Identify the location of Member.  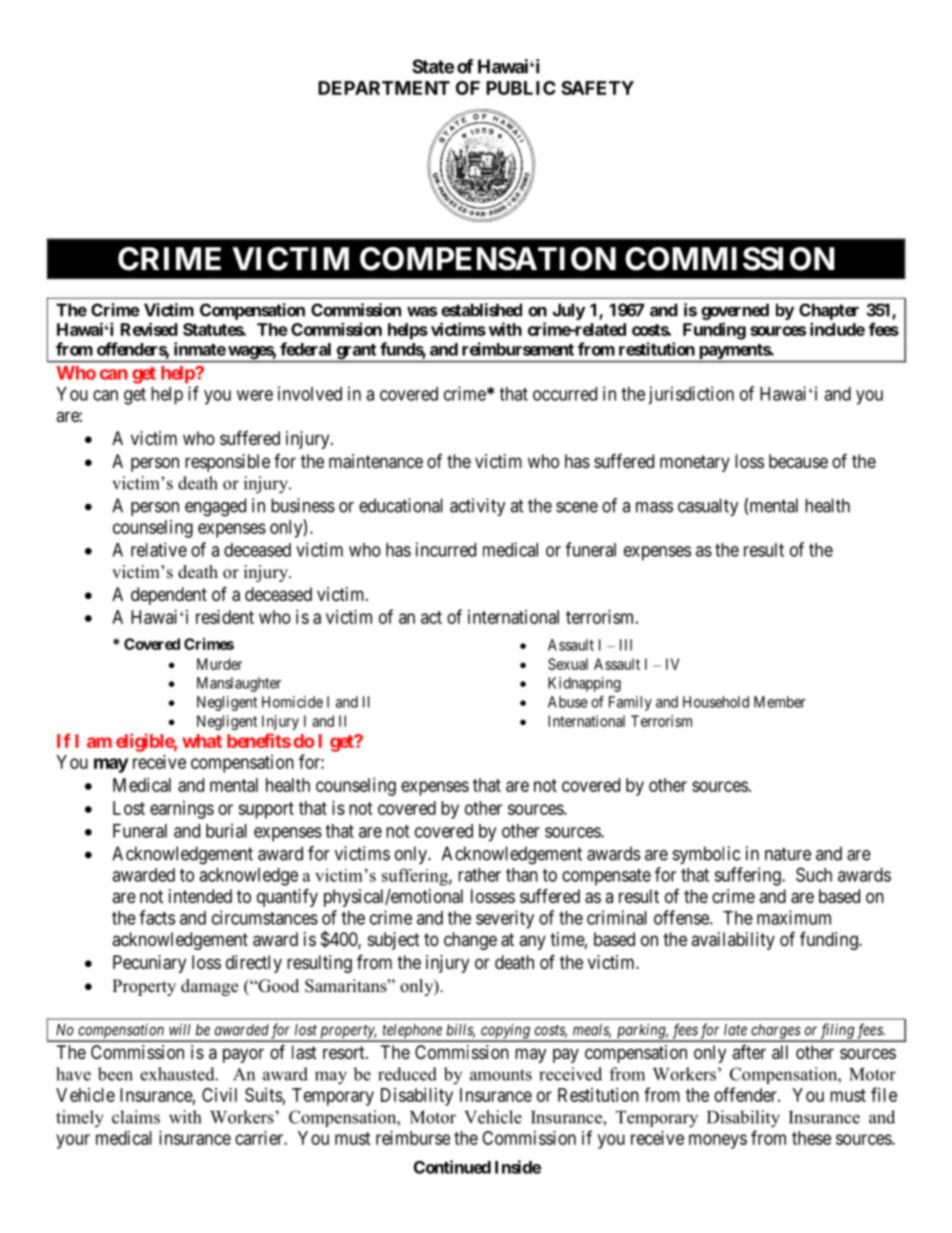
(780, 702).
